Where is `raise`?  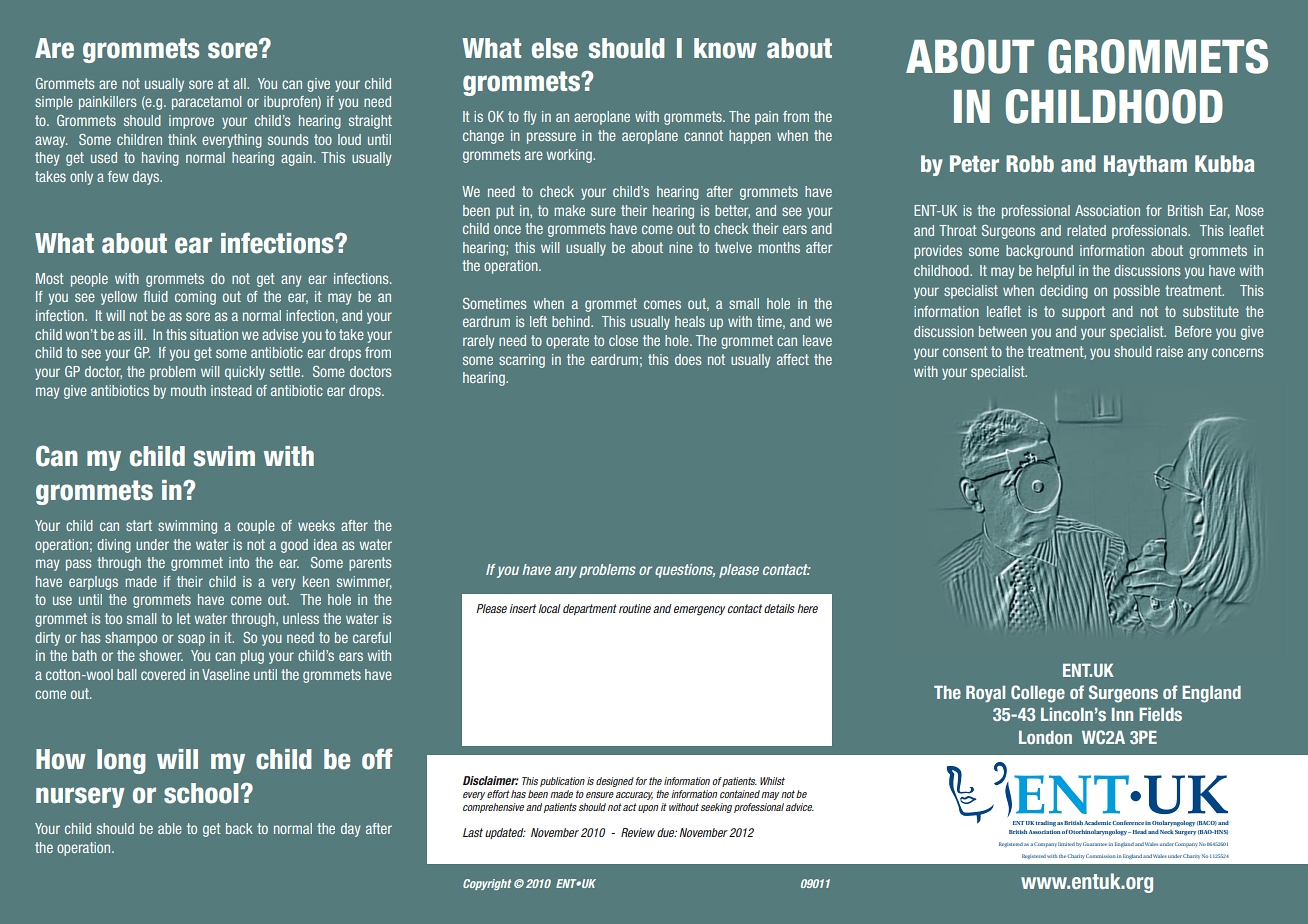 raise is located at coordinates (1169, 351).
